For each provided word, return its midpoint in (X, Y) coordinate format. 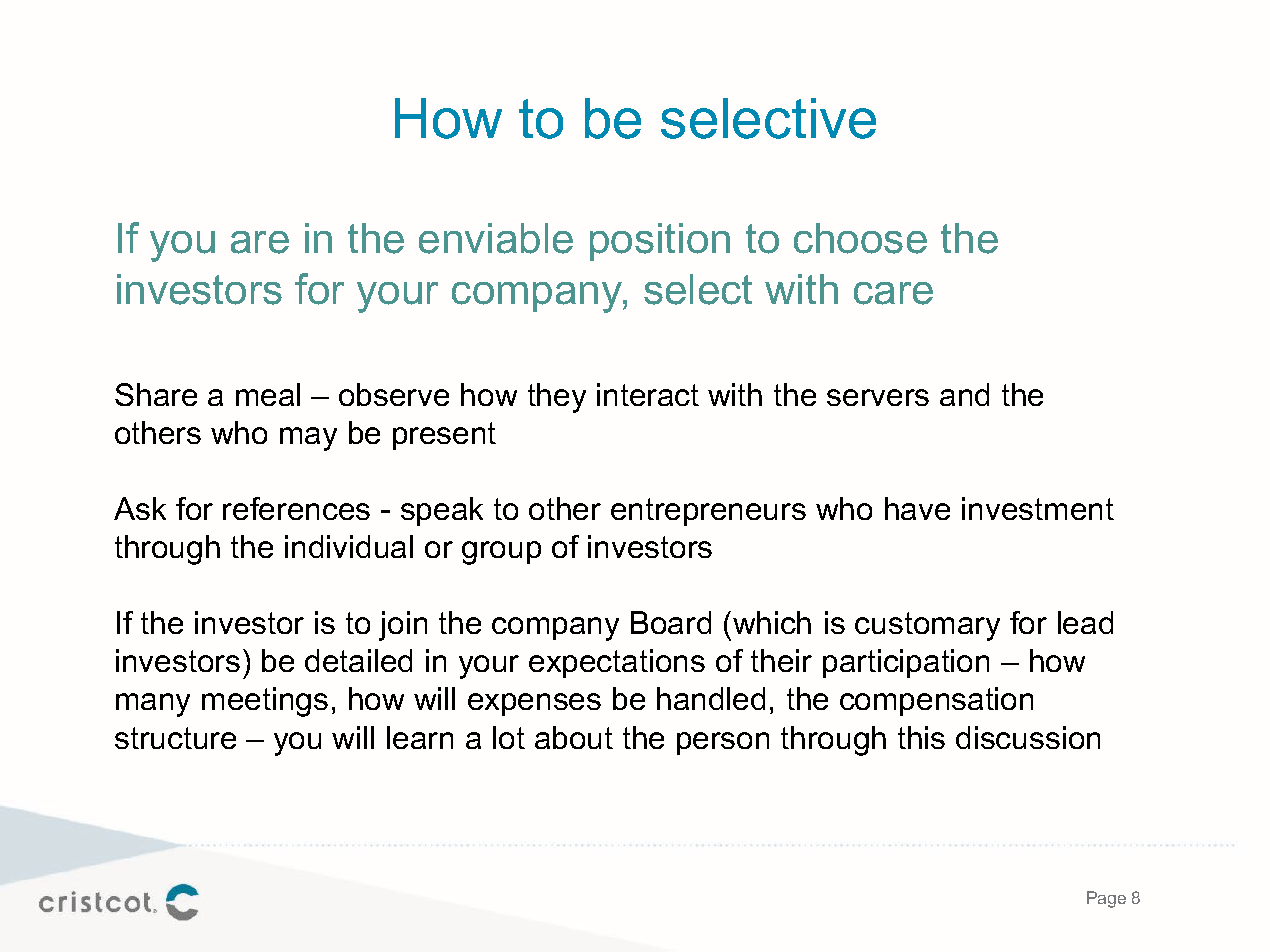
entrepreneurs (708, 512)
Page (1106, 899)
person (723, 743)
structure (175, 738)
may (308, 439)
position (660, 242)
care (893, 293)
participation (906, 663)
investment (1038, 508)
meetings (265, 702)
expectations (617, 663)
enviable (496, 238)
